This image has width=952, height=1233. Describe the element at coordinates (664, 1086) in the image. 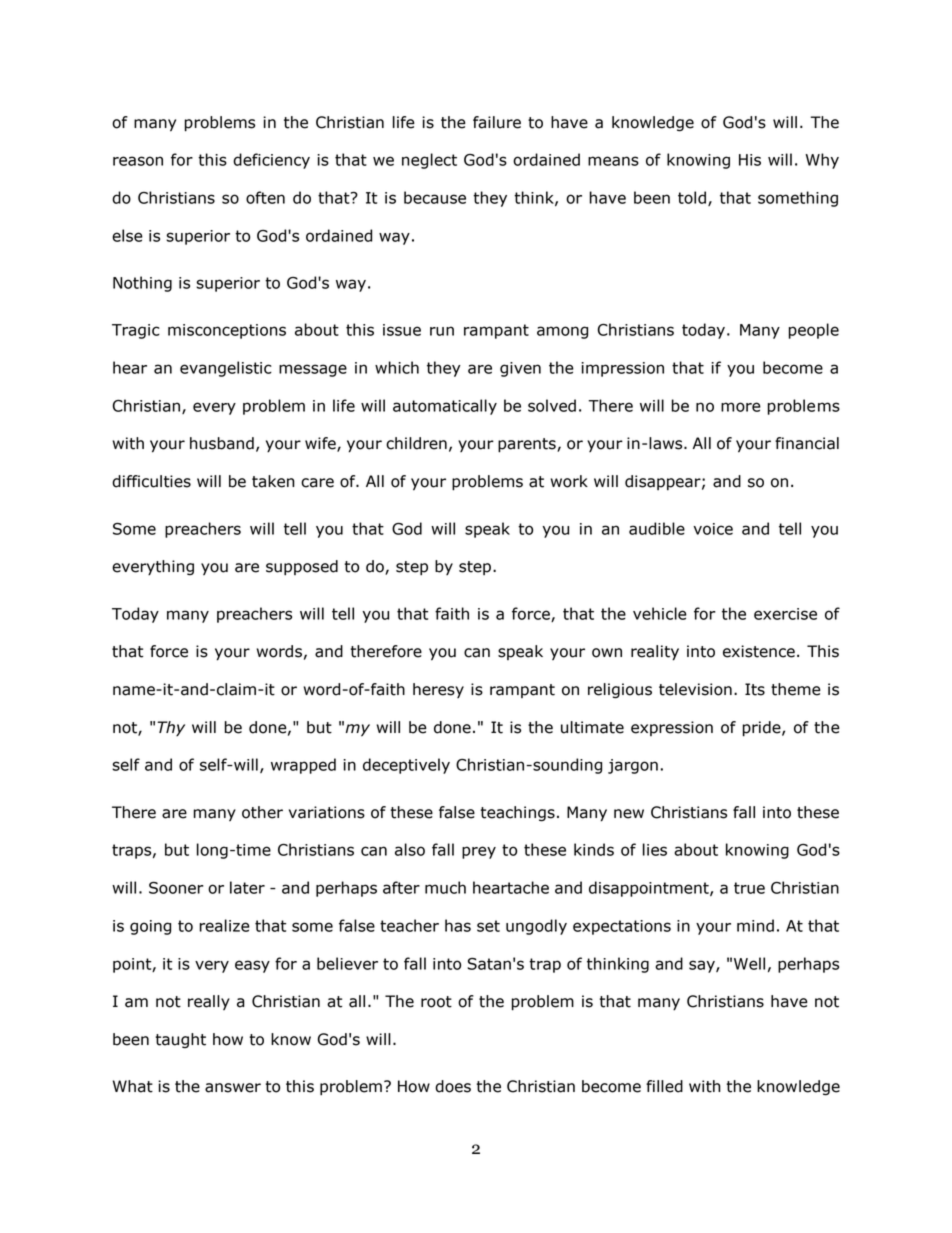

I see `filled` at that location.
